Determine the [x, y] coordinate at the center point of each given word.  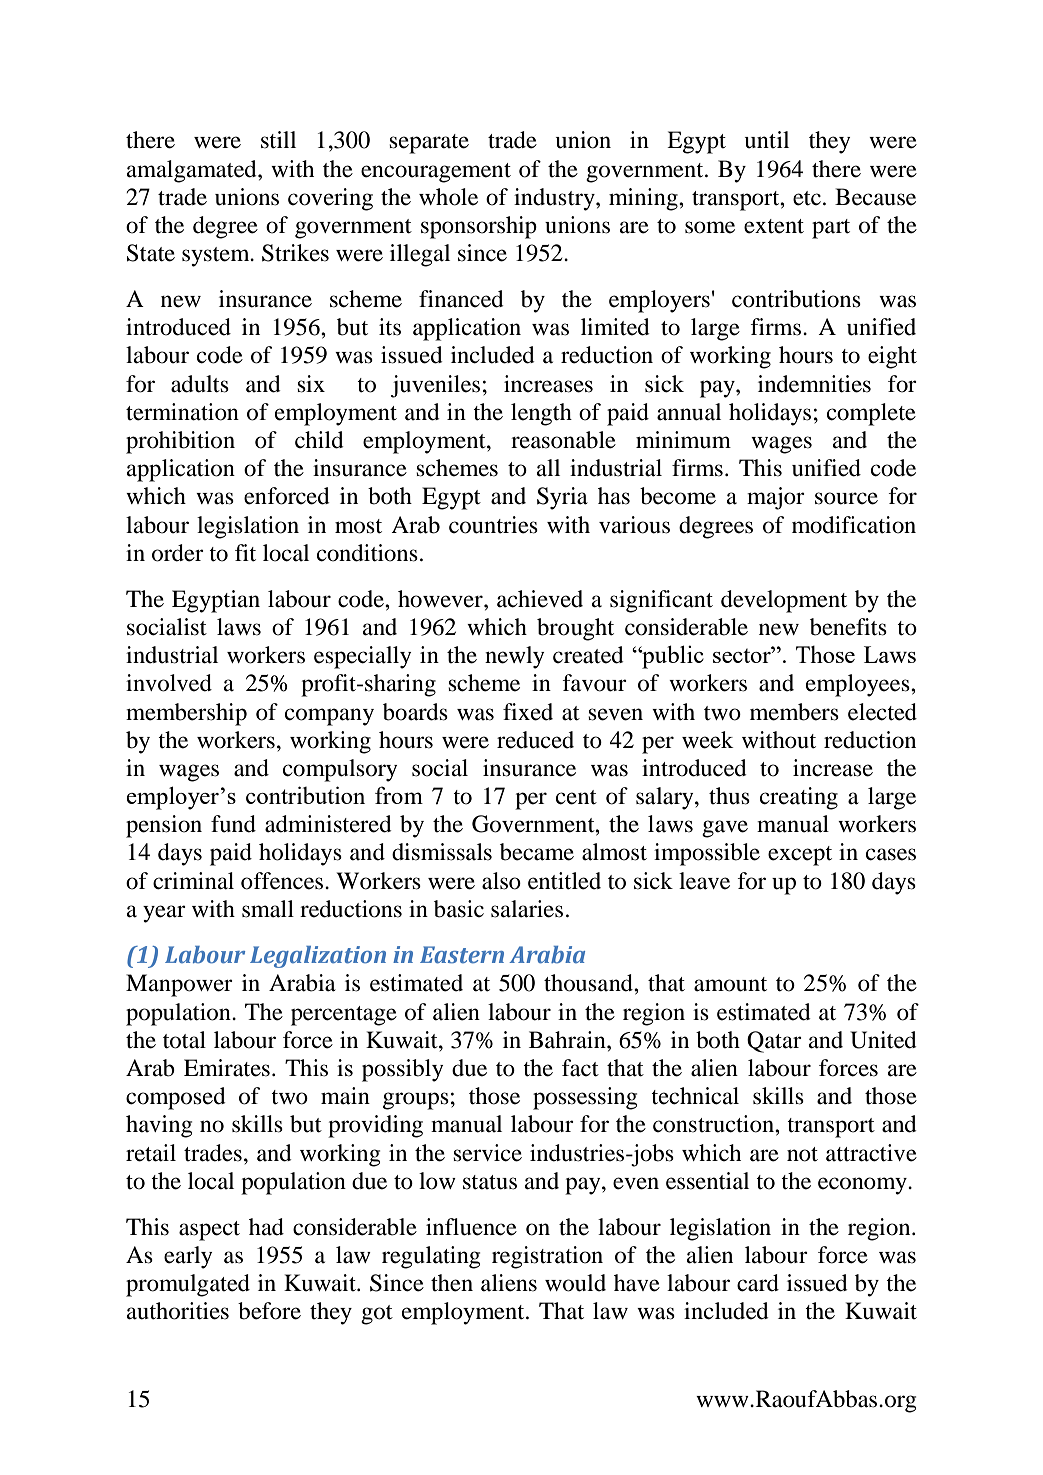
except [800, 856]
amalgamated [193, 171]
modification [854, 525]
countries [493, 525]
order [178, 553]
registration [547, 1257]
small [268, 909]
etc [807, 198]
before [269, 1311]
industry [555, 199]
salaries [527, 909]
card [758, 1283]
